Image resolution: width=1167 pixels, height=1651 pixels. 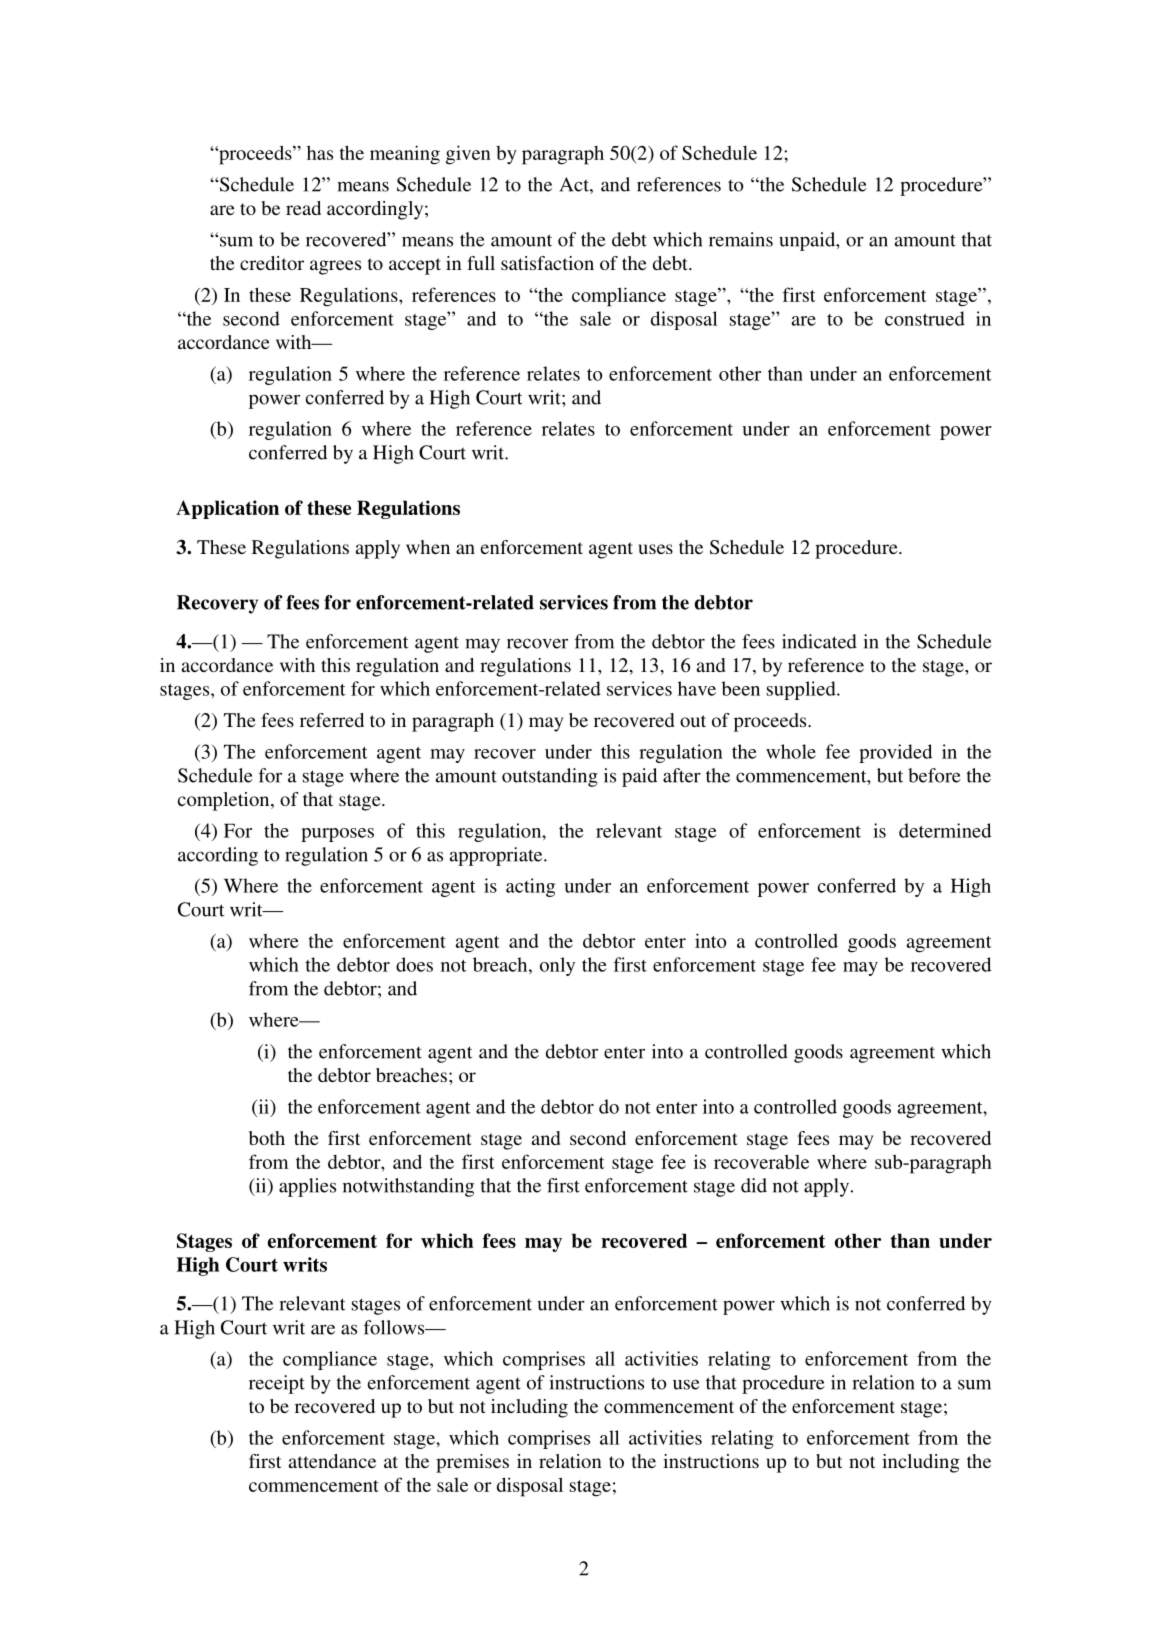 I want to click on purposes, so click(x=337, y=835).
